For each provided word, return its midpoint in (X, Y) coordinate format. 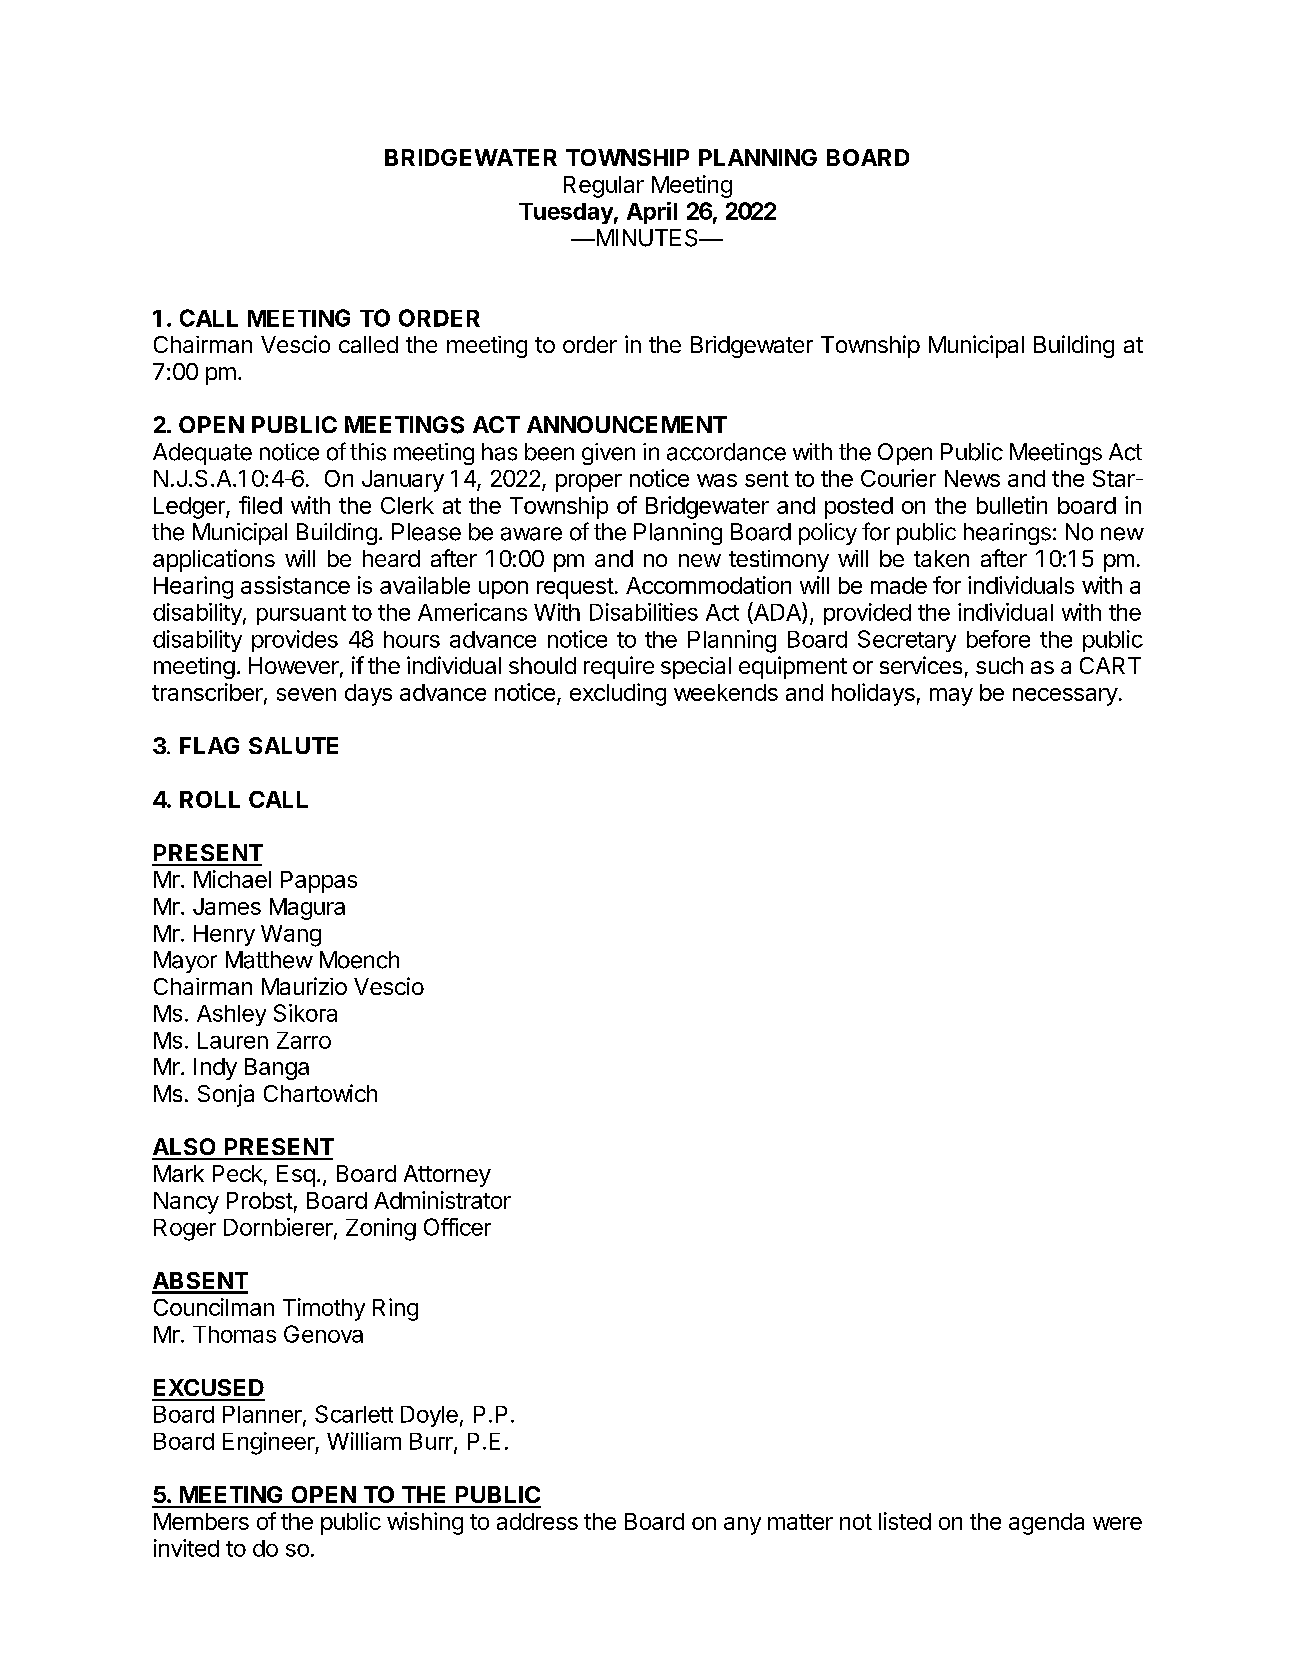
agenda (1046, 1524)
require (619, 667)
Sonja (226, 1095)
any (742, 1526)
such (999, 665)
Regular (604, 187)
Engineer (269, 1443)
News (972, 478)
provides (295, 641)
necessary (1065, 697)
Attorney (447, 1176)
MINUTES (647, 238)
